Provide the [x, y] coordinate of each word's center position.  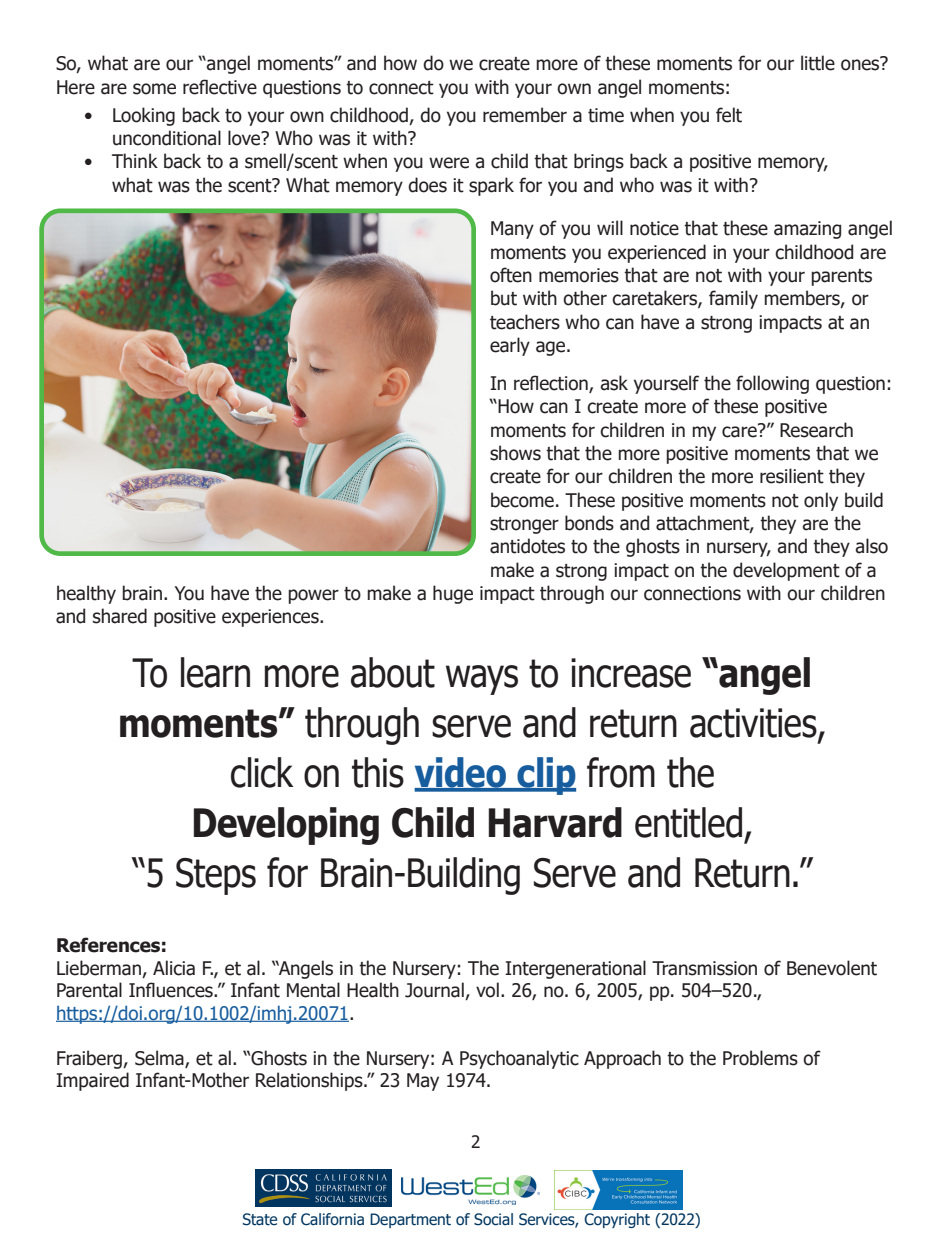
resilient [792, 476]
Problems [760, 1058]
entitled [688, 822]
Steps [216, 876]
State [260, 1219]
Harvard [555, 822]
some [154, 89]
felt [729, 115]
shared [120, 616]
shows [515, 453]
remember [525, 115]
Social [493, 1219]
